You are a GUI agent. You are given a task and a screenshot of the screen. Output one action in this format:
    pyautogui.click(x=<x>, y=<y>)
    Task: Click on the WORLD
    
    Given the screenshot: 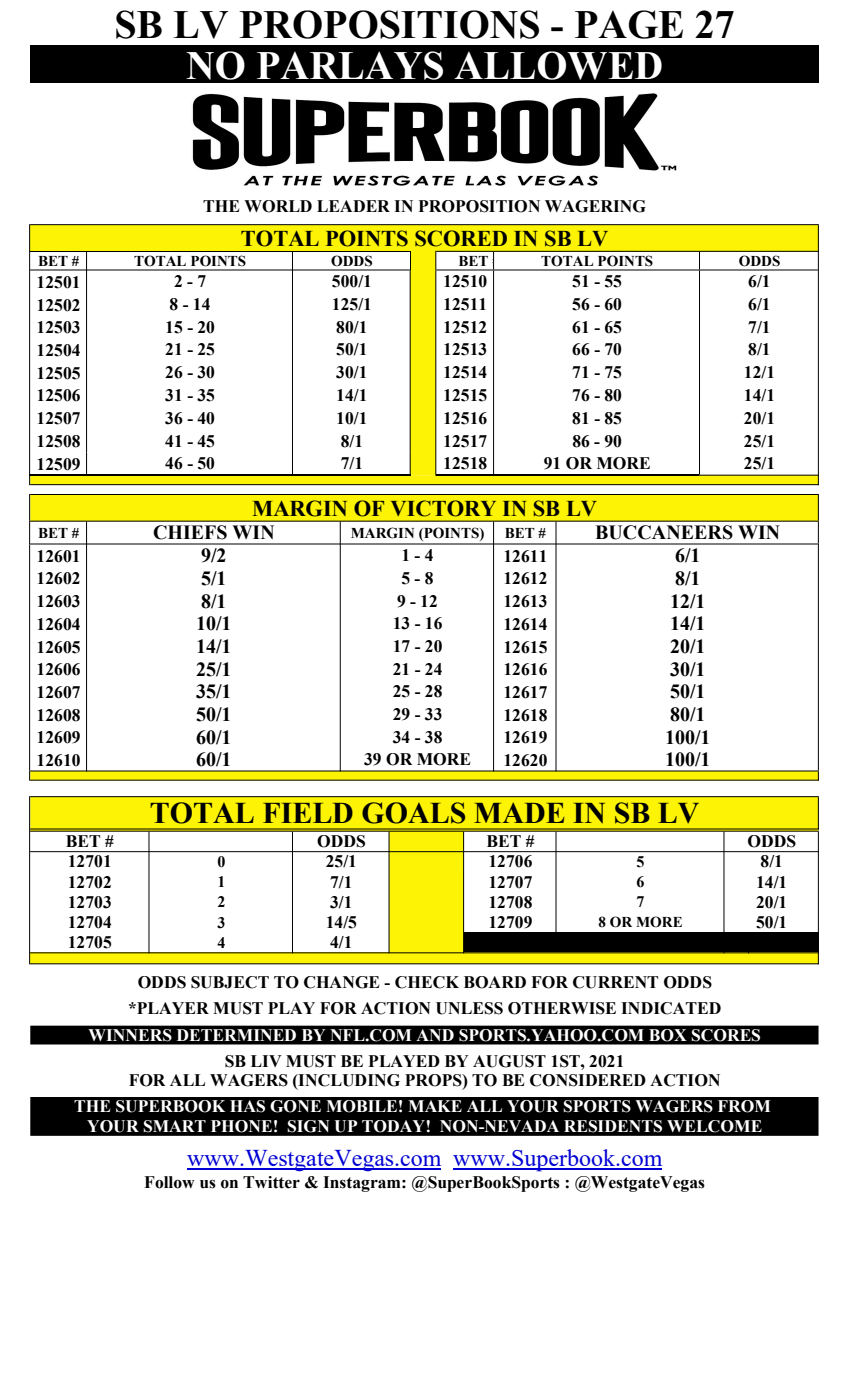 What is the action you would take?
    pyautogui.click(x=278, y=206)
